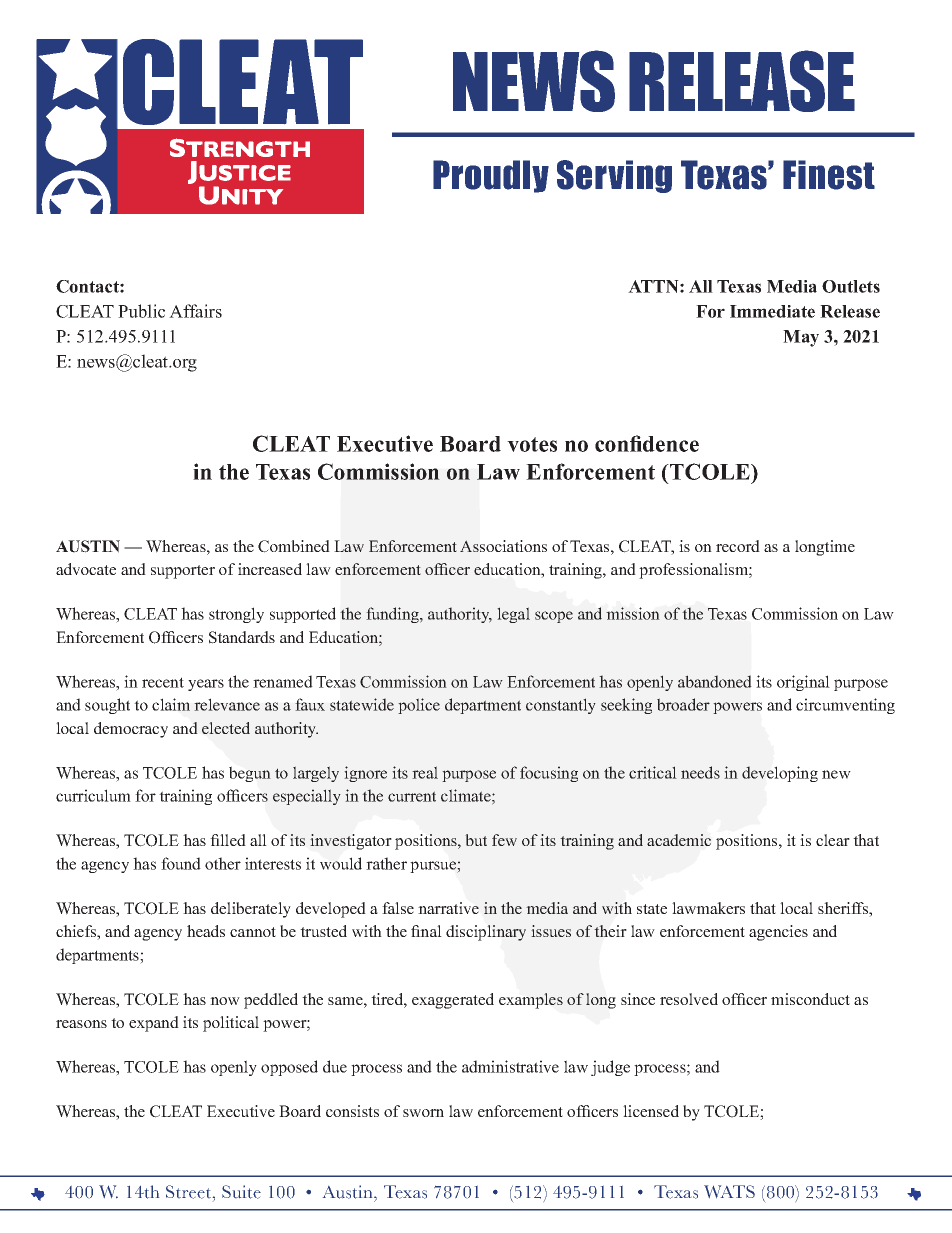 The width and height of the screenshot is (952, 1233). What do you see at coordinates (491, 176) in the screenshot?
I see `Proudly` at bounding box center [491, 176].
